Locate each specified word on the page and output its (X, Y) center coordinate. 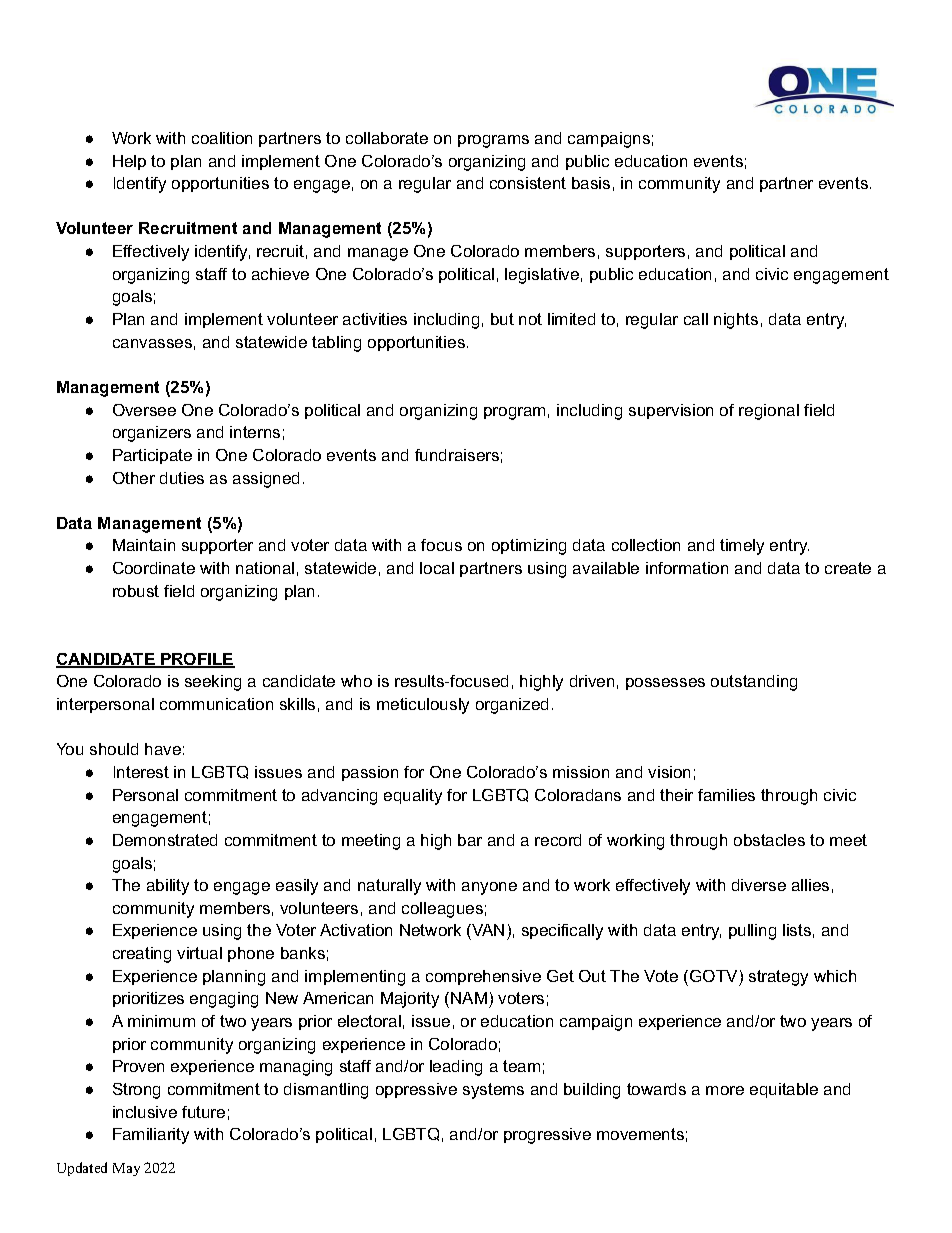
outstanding (754, 683)
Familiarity (151, 1136)
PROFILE (197, 660)
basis (591, 183)
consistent (528, 183)
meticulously (423, 706)
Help (129, 162)
